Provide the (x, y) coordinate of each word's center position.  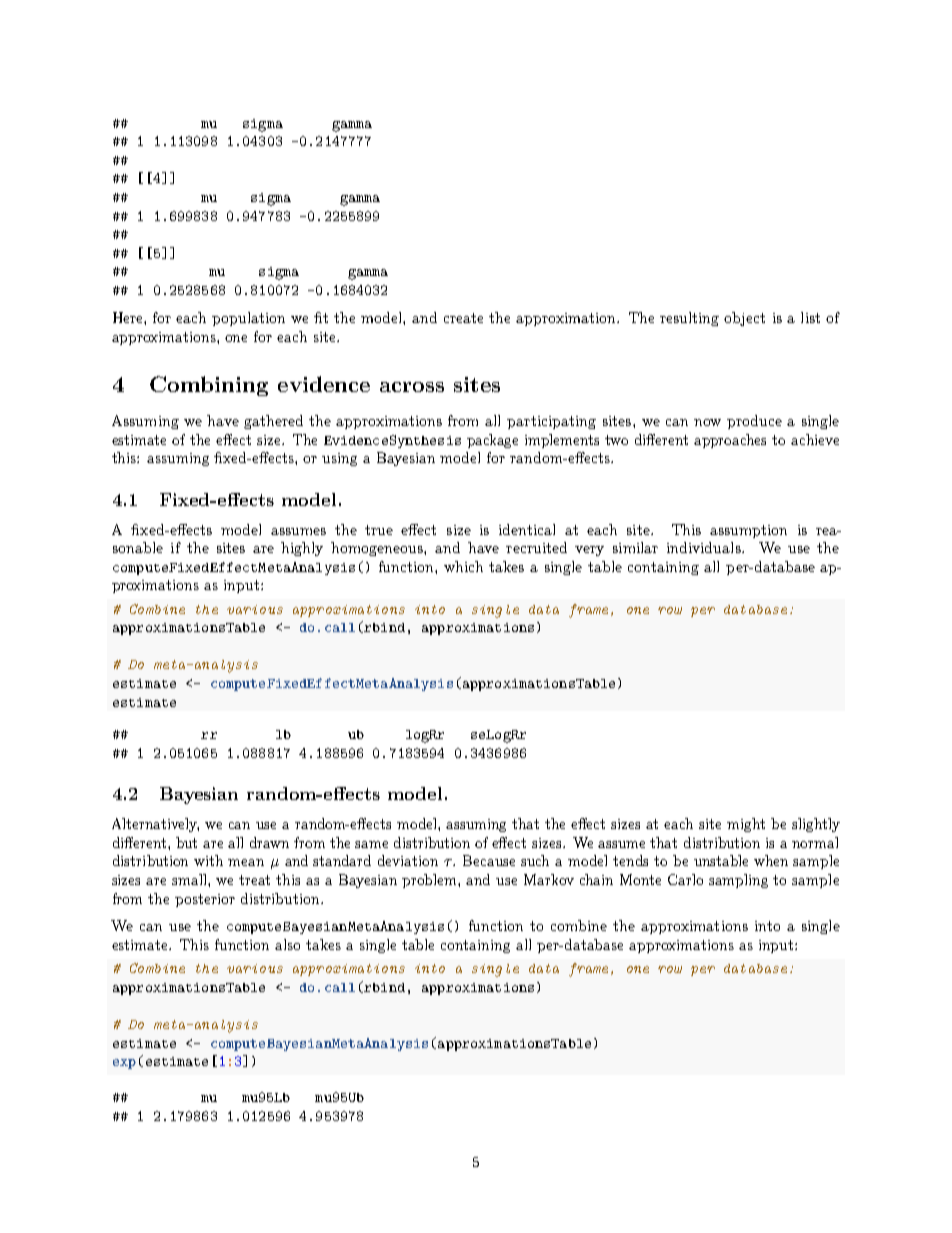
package (492, 441)
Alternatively (155, 825)
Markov (549, 879)
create (463, 318)
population (248, 319)
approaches (730, 441)
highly (302, 549)
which (463, 566)
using (339, 459)
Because (489, 860)
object (744, 319)
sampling (738, 881)
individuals (705, 547)
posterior (205, 900)
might (746, 825)
